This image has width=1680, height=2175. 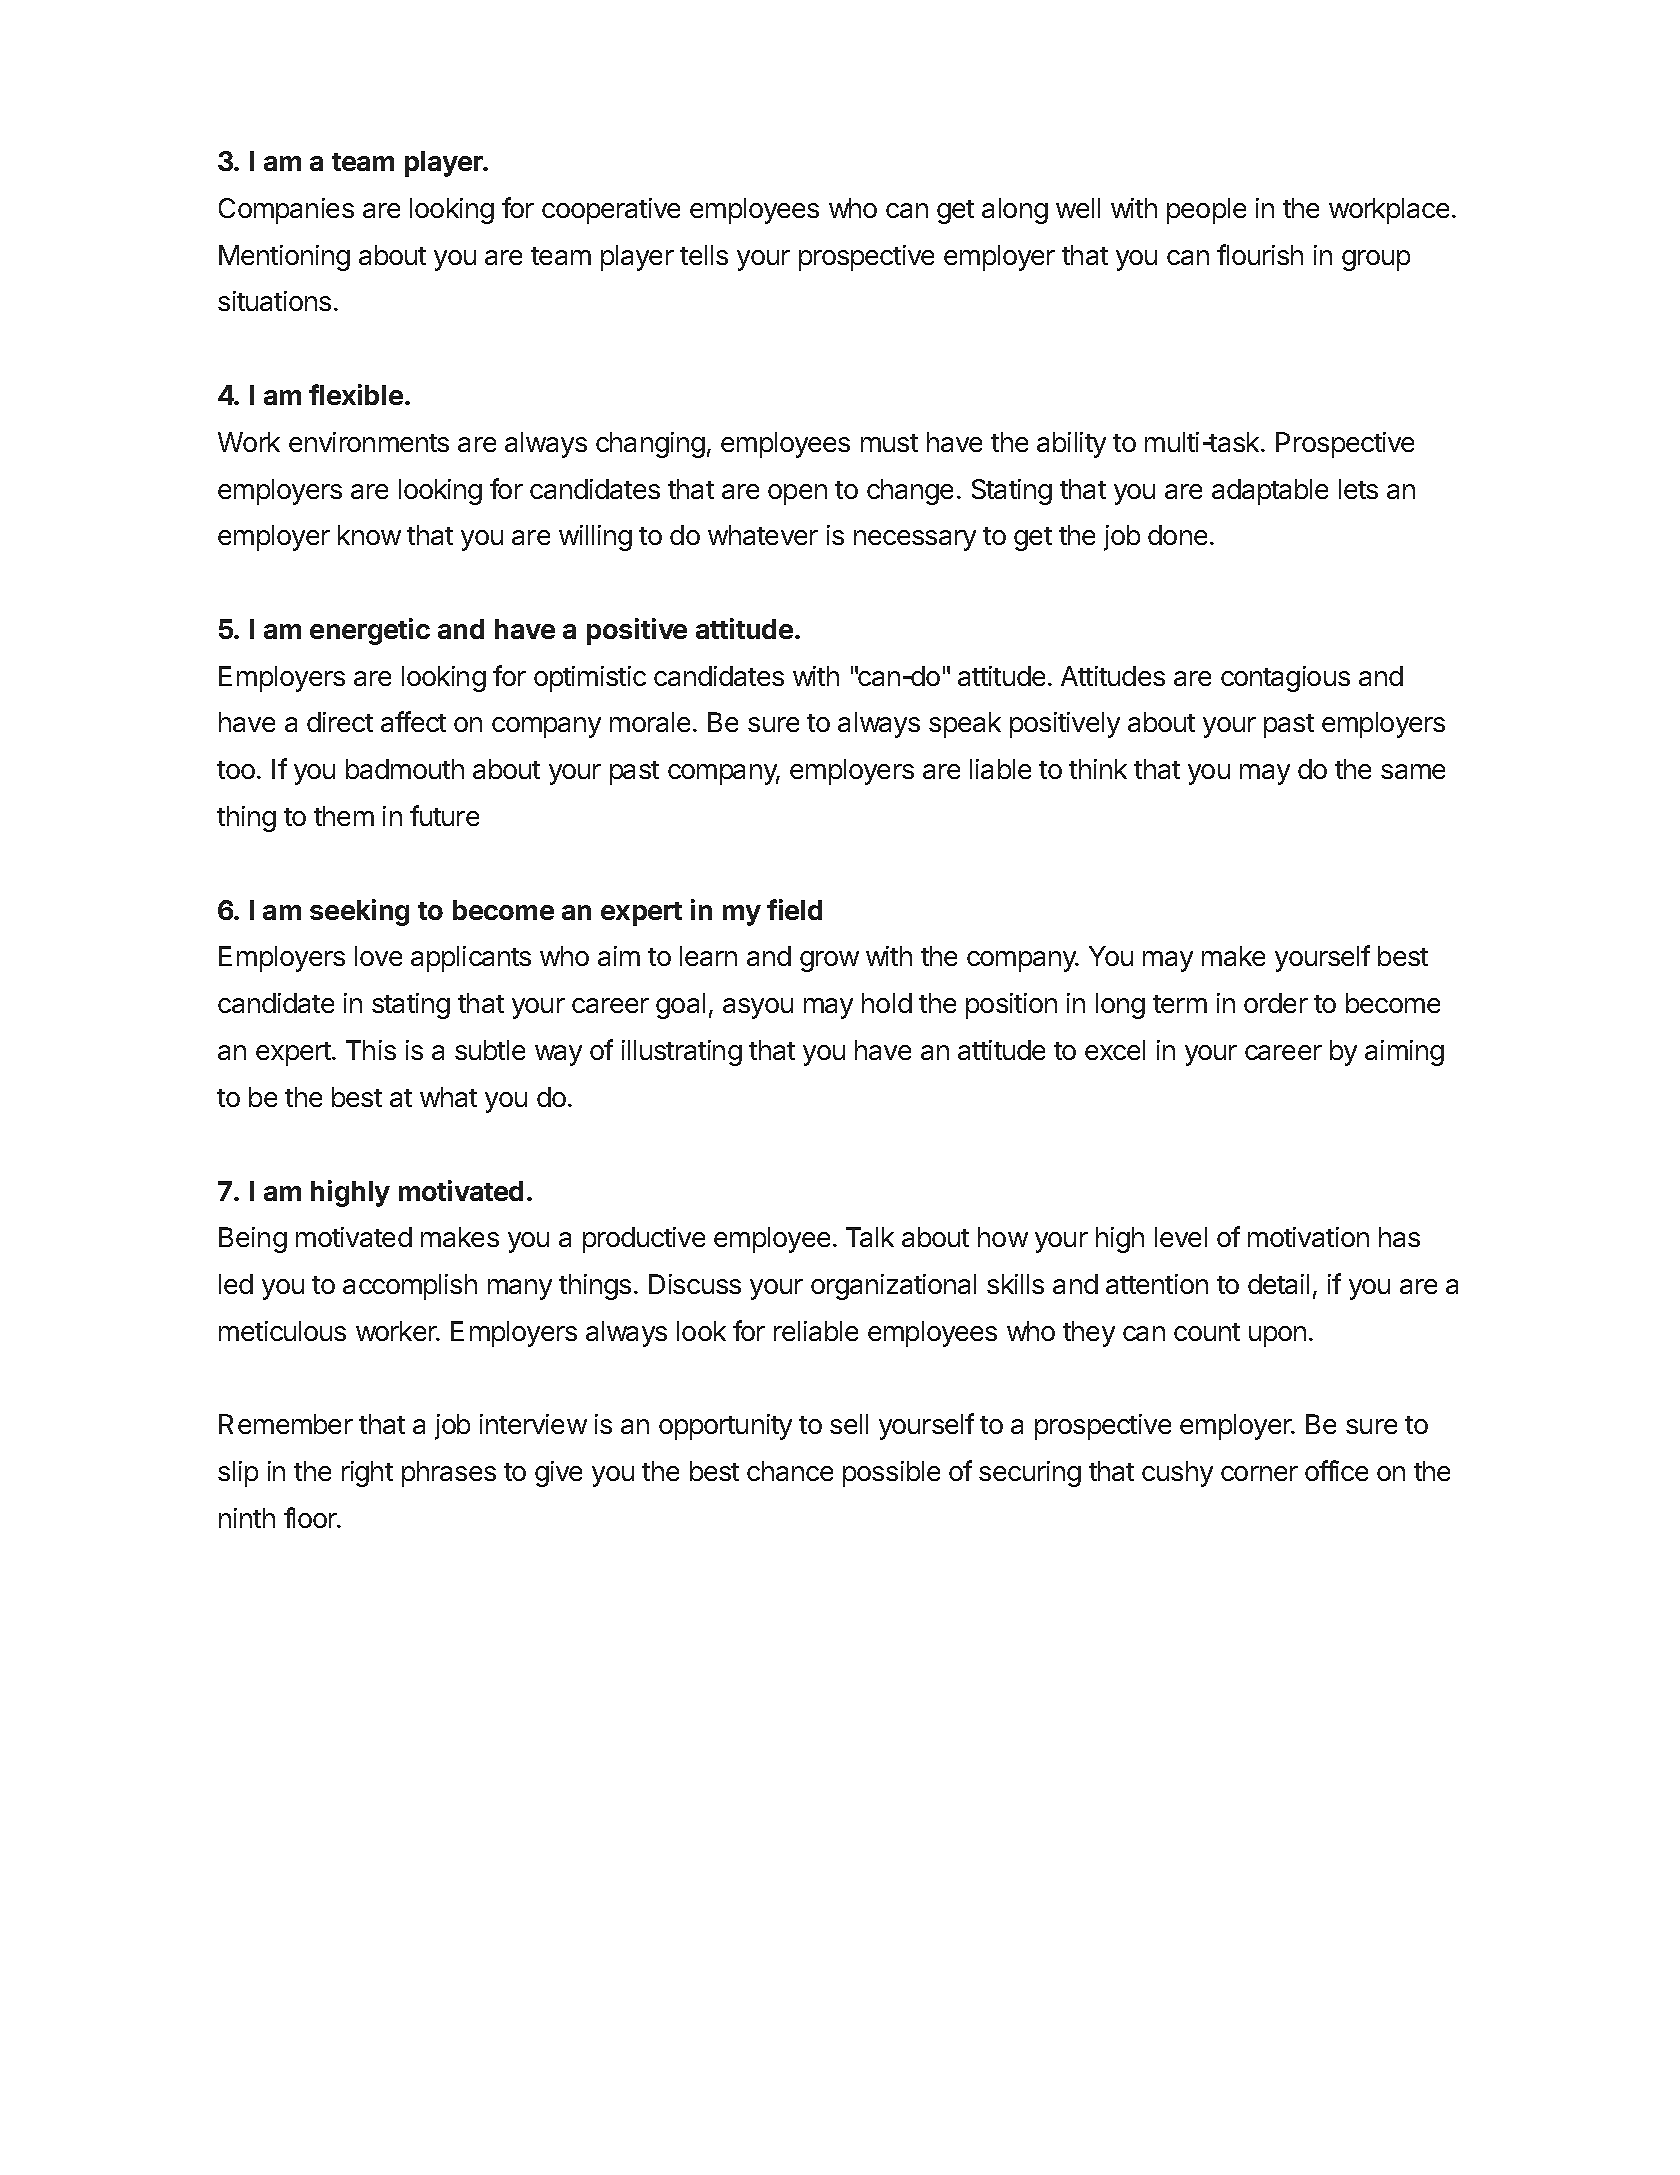 What do you see at coordinates (359, 912) in the image?
I see `seeking` at bounding box center [359, 912].
